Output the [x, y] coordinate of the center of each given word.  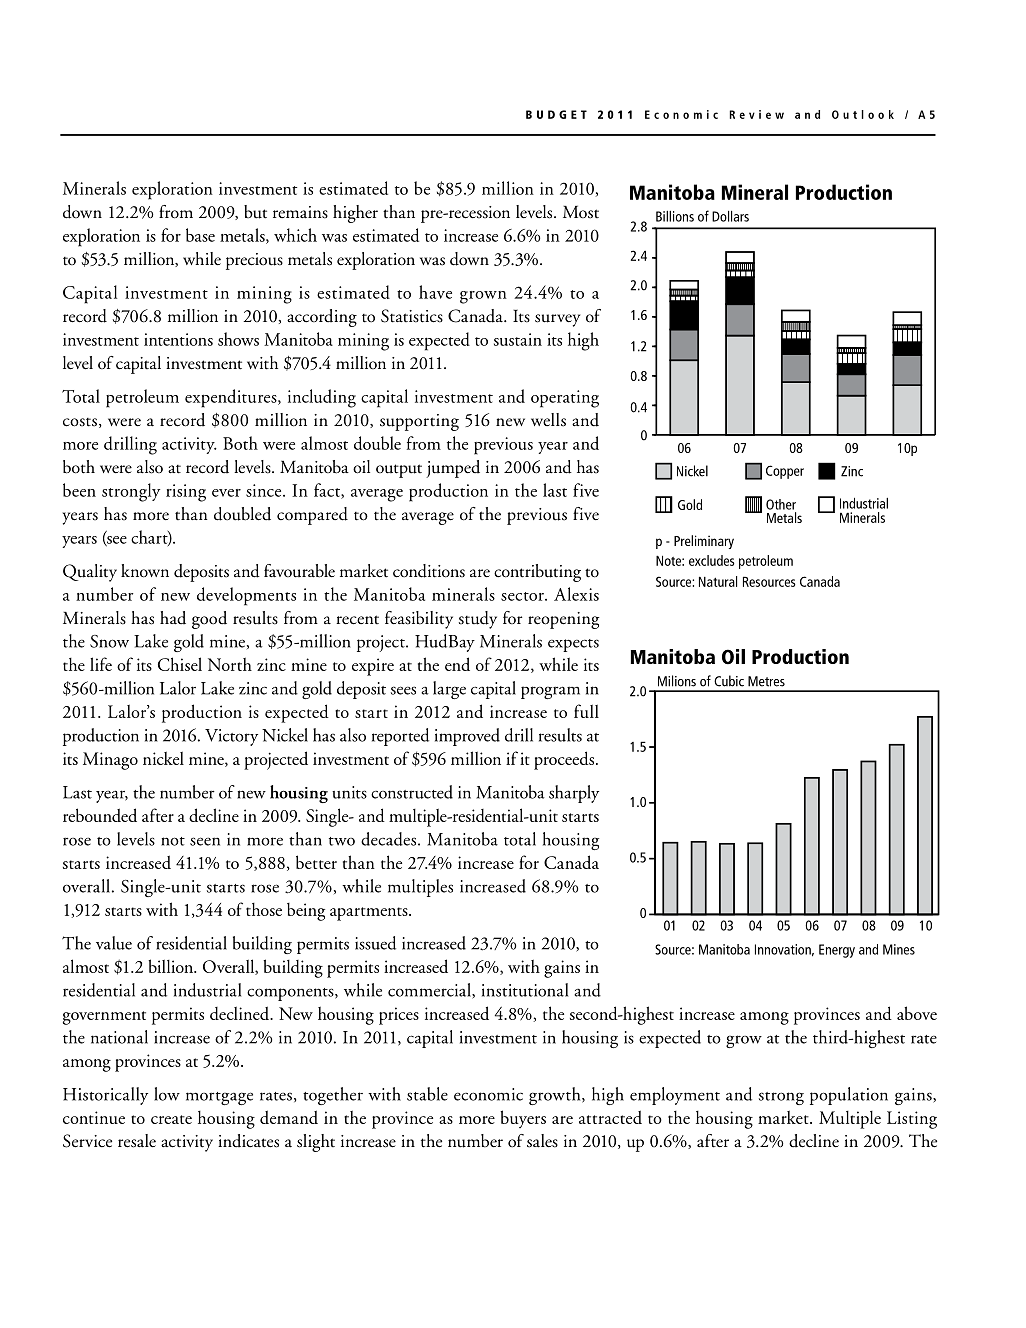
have [435, 292]
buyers [523, 1119]
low [167, 1094]
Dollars [730, 216]
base [200, 235]
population [849, 1096]
